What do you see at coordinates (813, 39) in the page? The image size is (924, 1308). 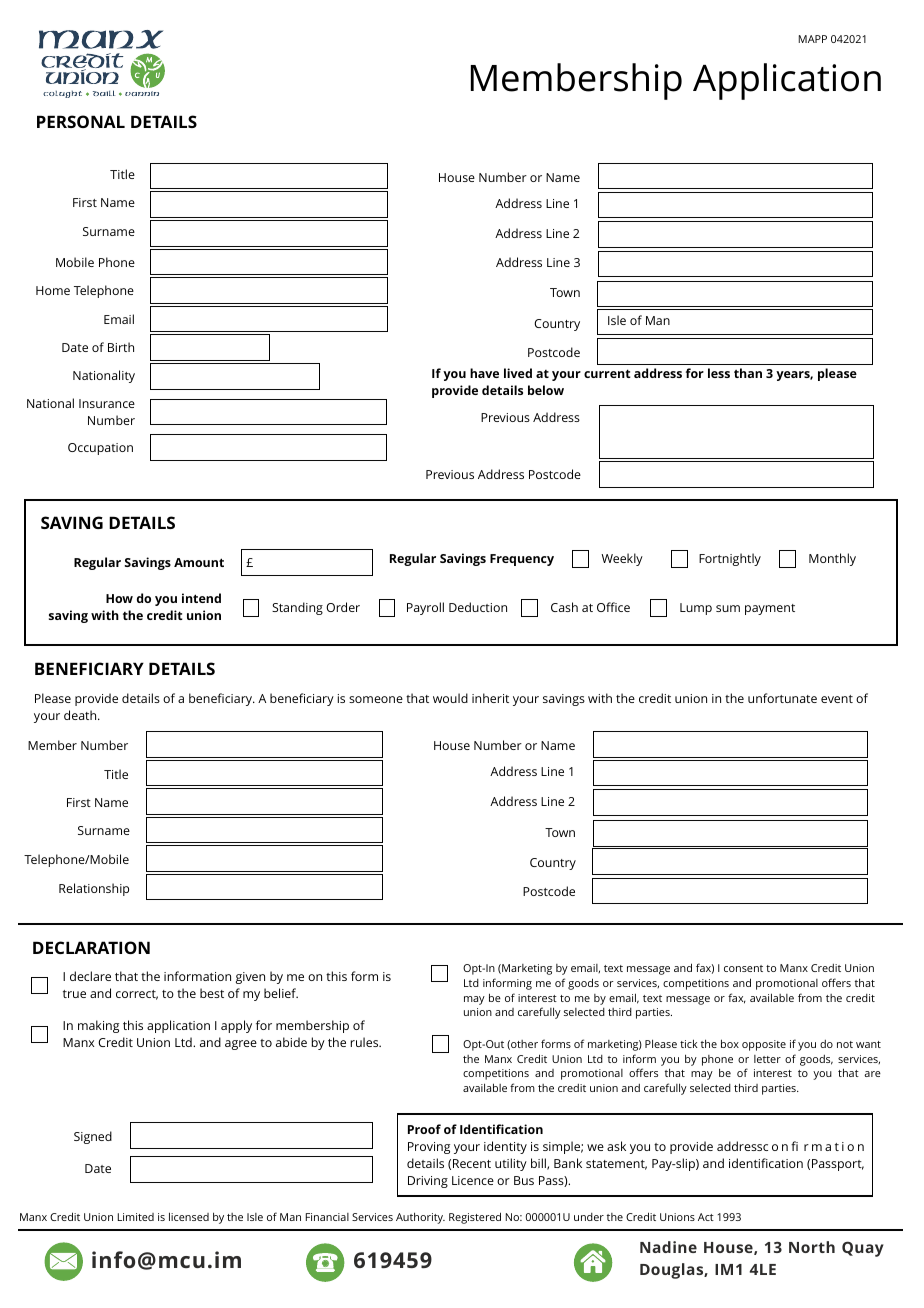 I see `MAPP` at bounding box center [813, 39].
